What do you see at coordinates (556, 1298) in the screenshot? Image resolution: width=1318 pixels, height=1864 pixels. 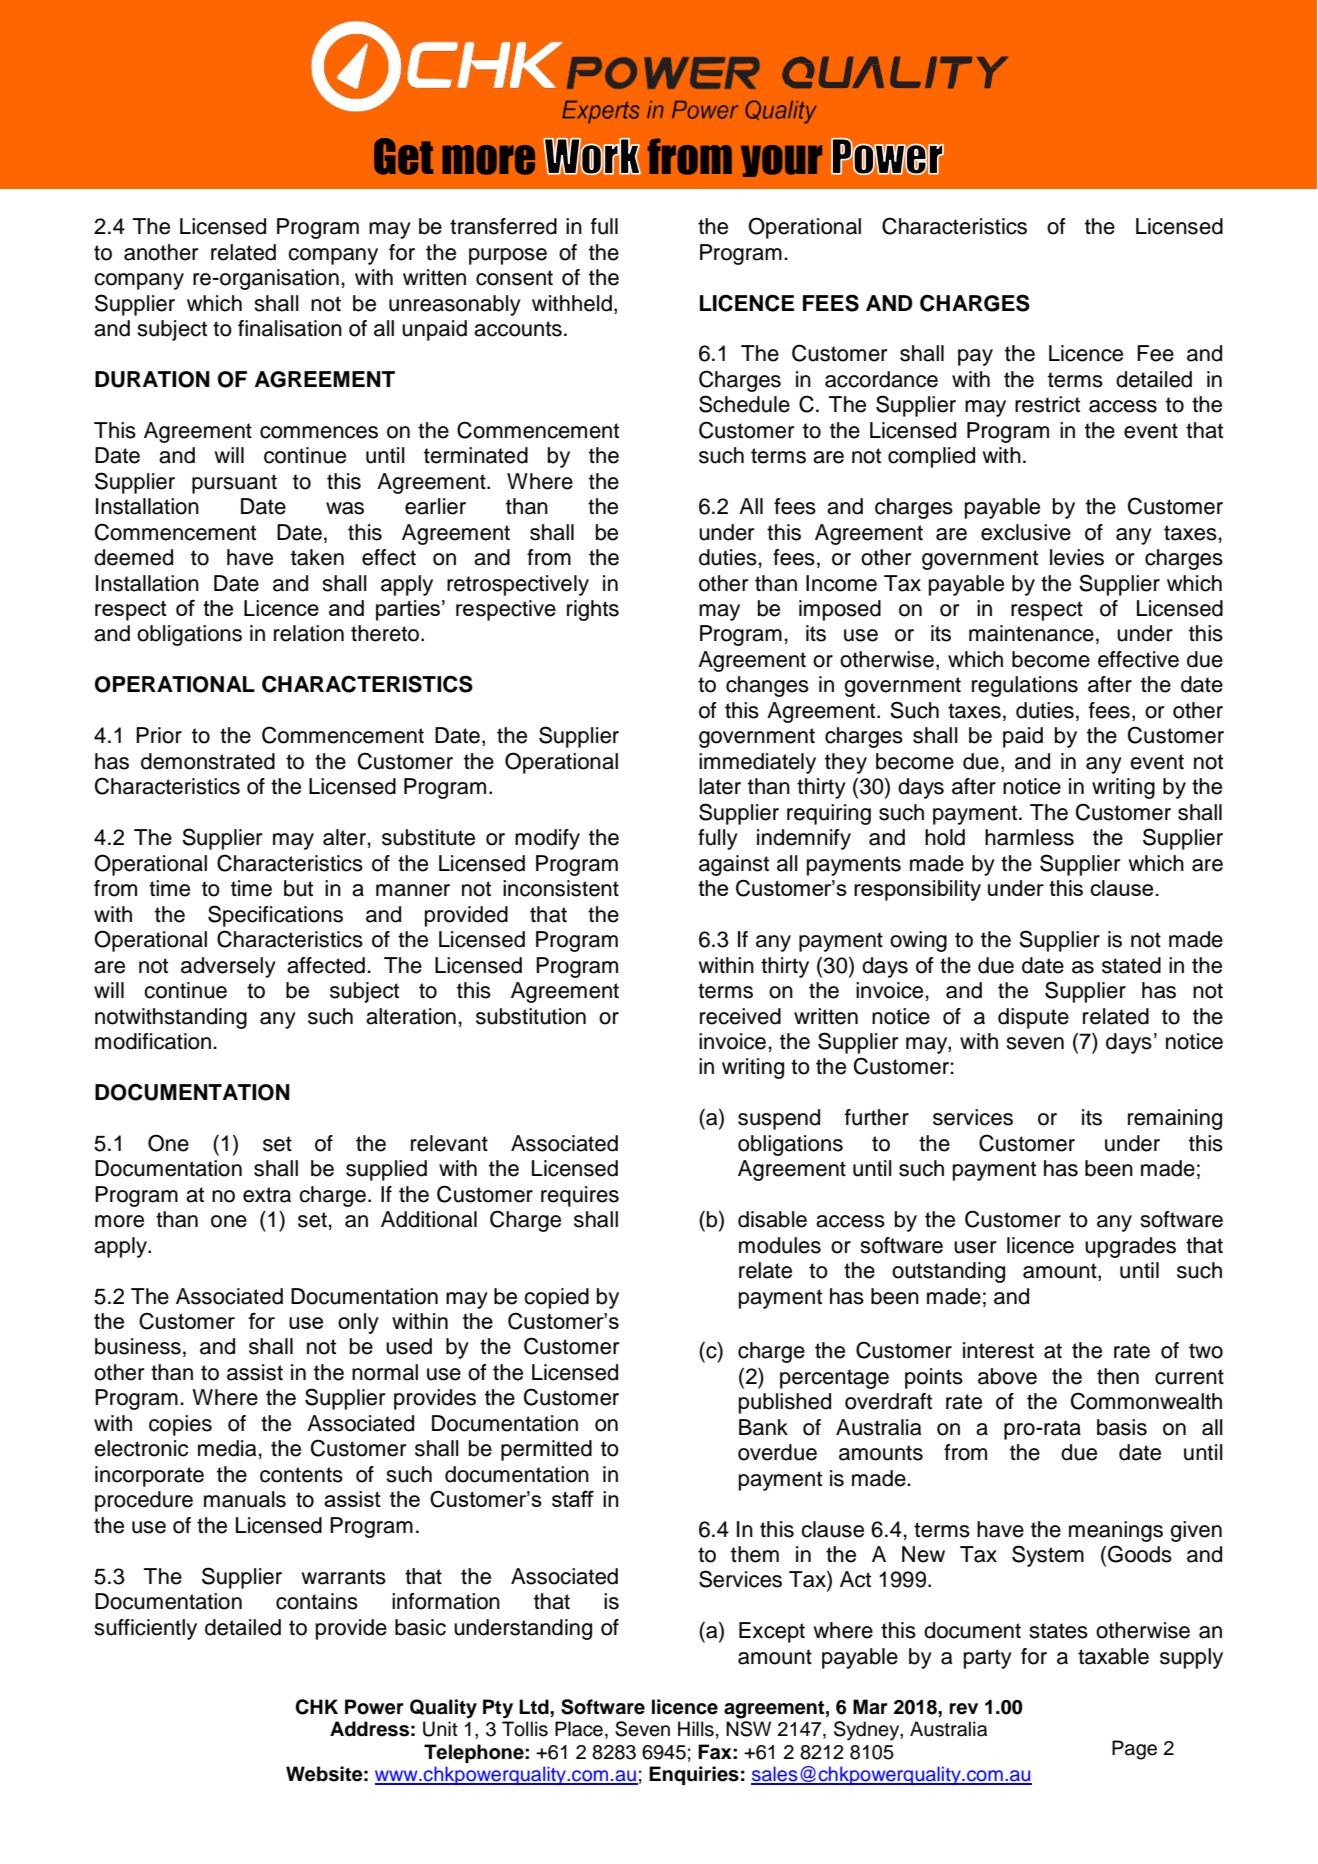 I see `copied` at bounding box center [556, 1298].
